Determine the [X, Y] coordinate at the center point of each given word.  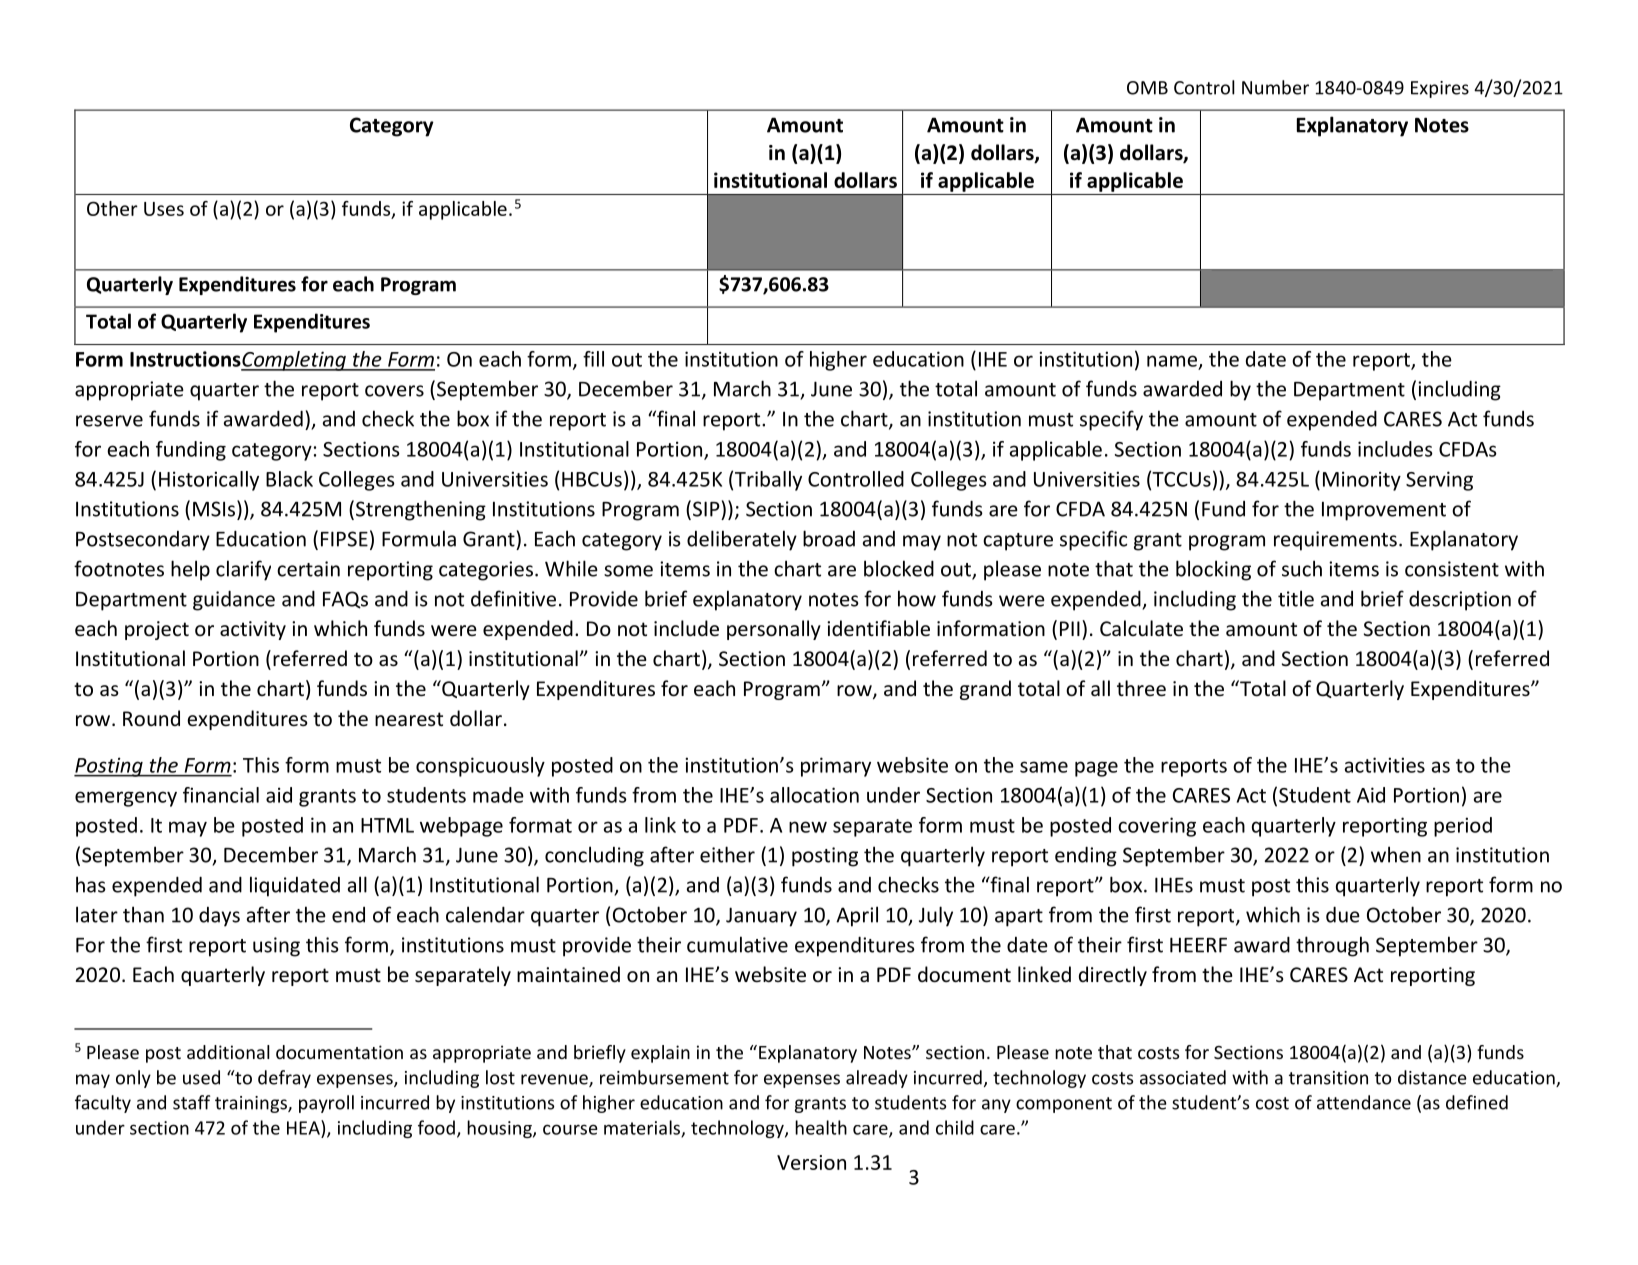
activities [1385, 765]
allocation [814, 795]
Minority [1362, 481]
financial [221, 795]
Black [289, 479]
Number [1275, 87]
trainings [252, 1104]
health [821, 1127]
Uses [164, 209]
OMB [1147, 88]
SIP [706, 509]
